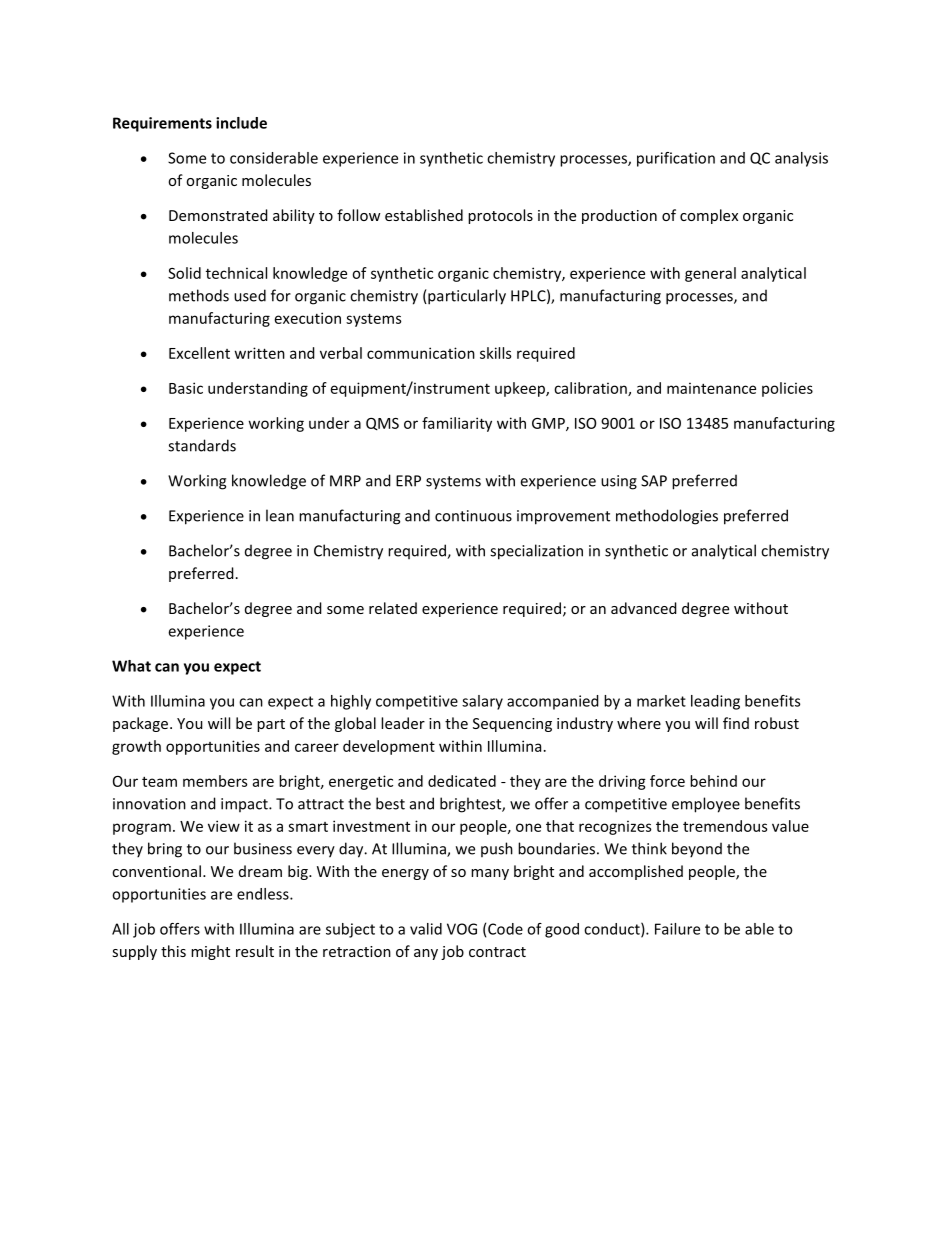  What do you see at coordinates (280, 515) in the screenshot?
I see `lean` at bounding box center [280, 515].
